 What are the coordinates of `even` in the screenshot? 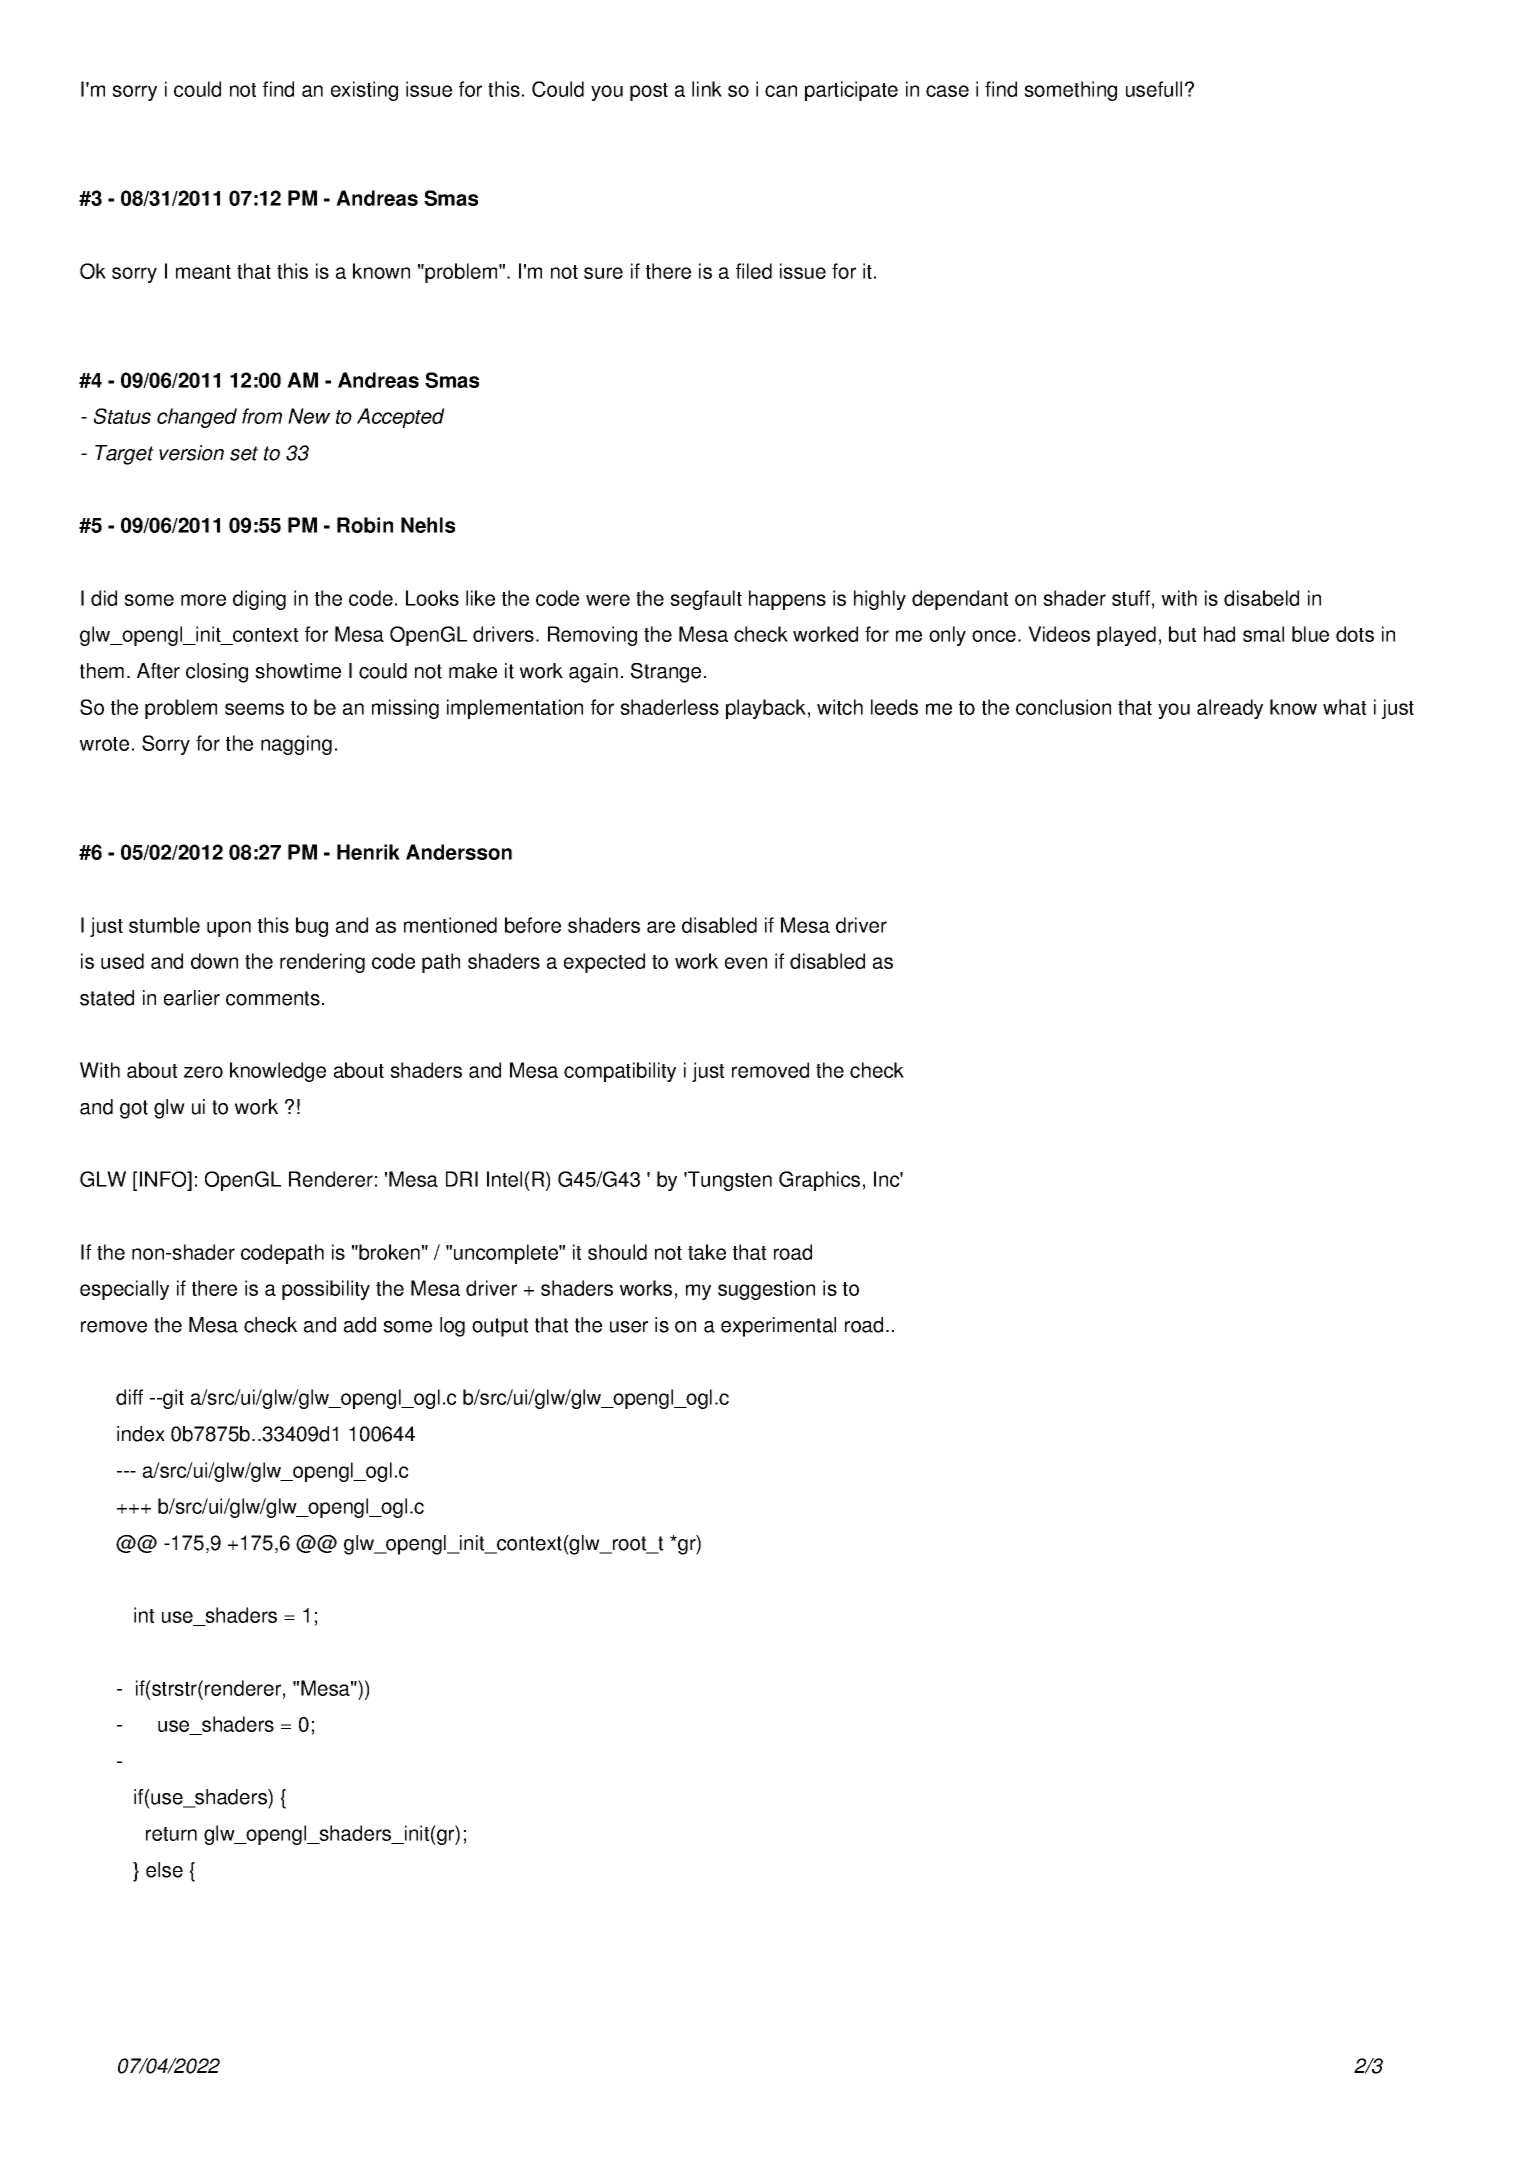 It's located at (746, 963).
